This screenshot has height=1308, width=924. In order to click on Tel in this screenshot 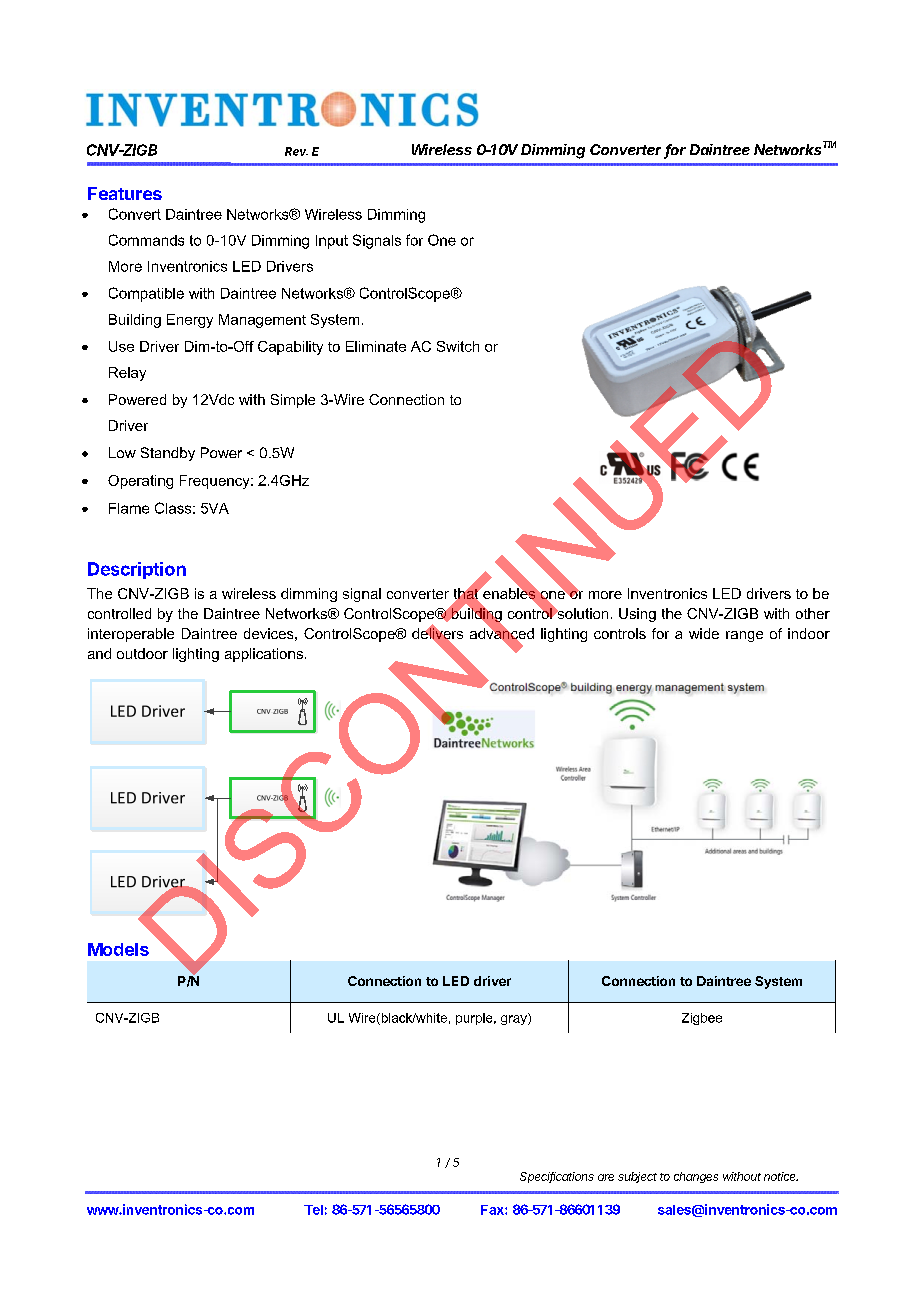, I will do `click(313, 1210)`.
